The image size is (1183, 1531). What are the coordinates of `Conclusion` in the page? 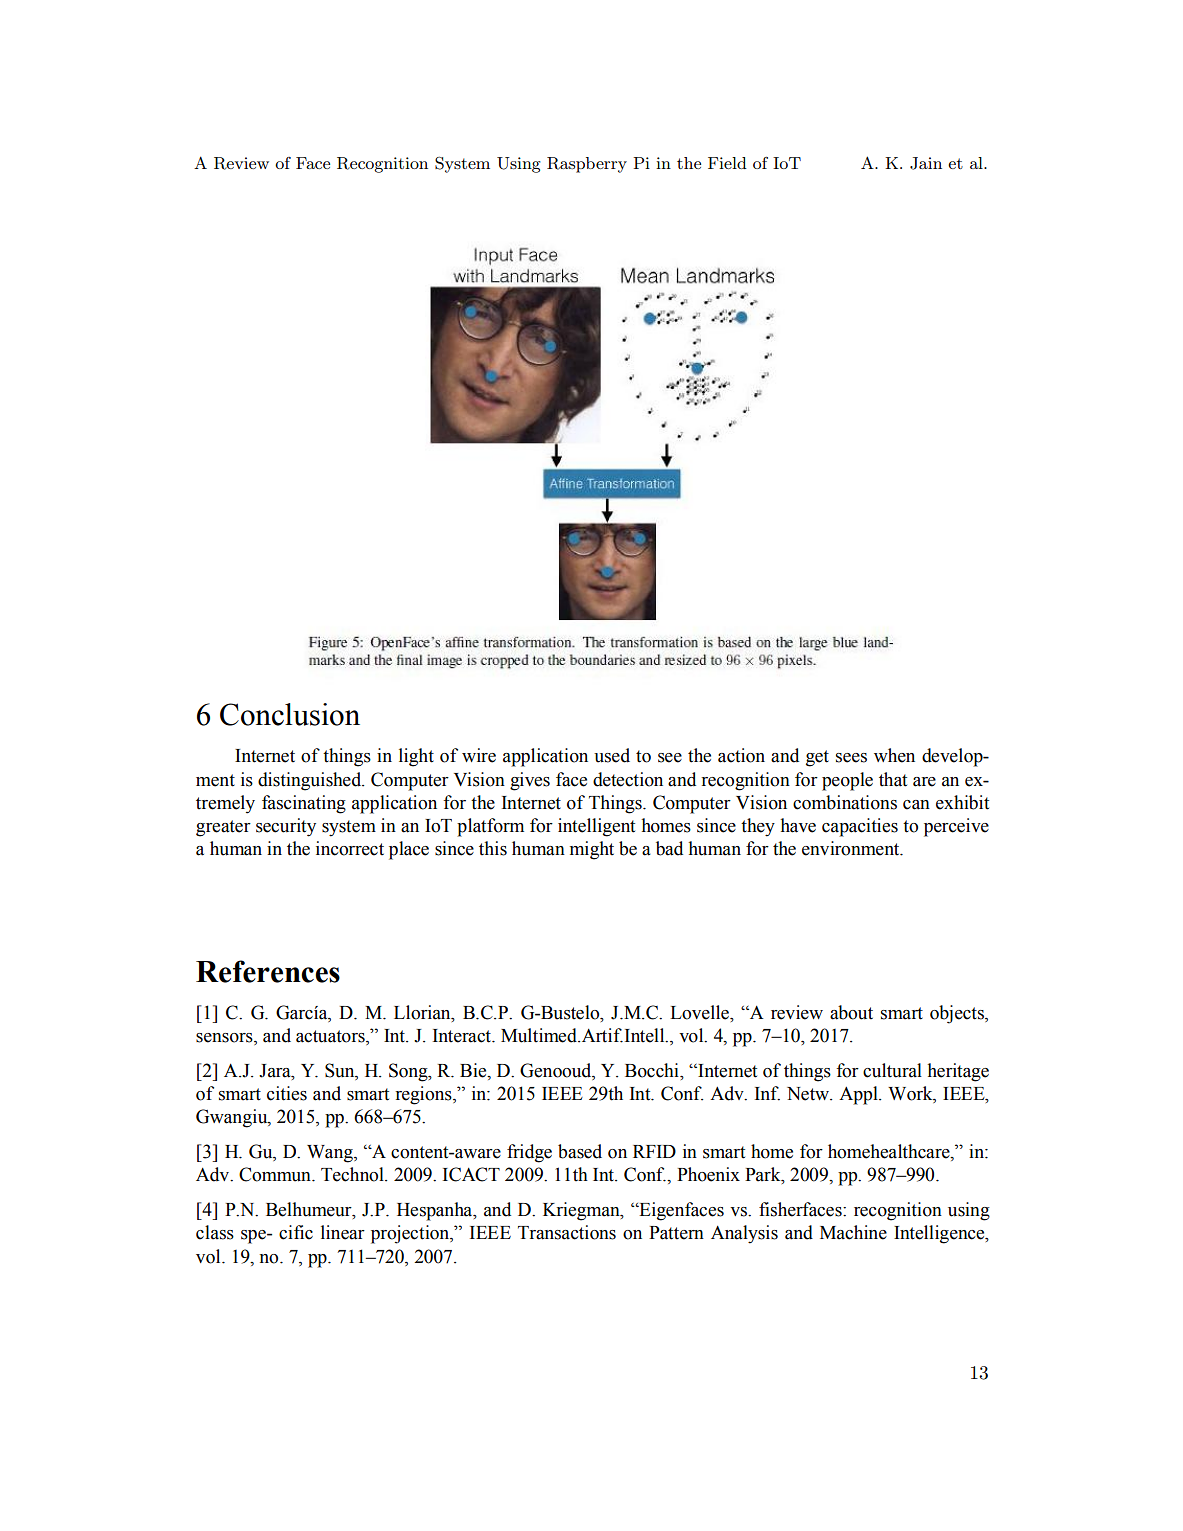 It's located at (290, 714).
